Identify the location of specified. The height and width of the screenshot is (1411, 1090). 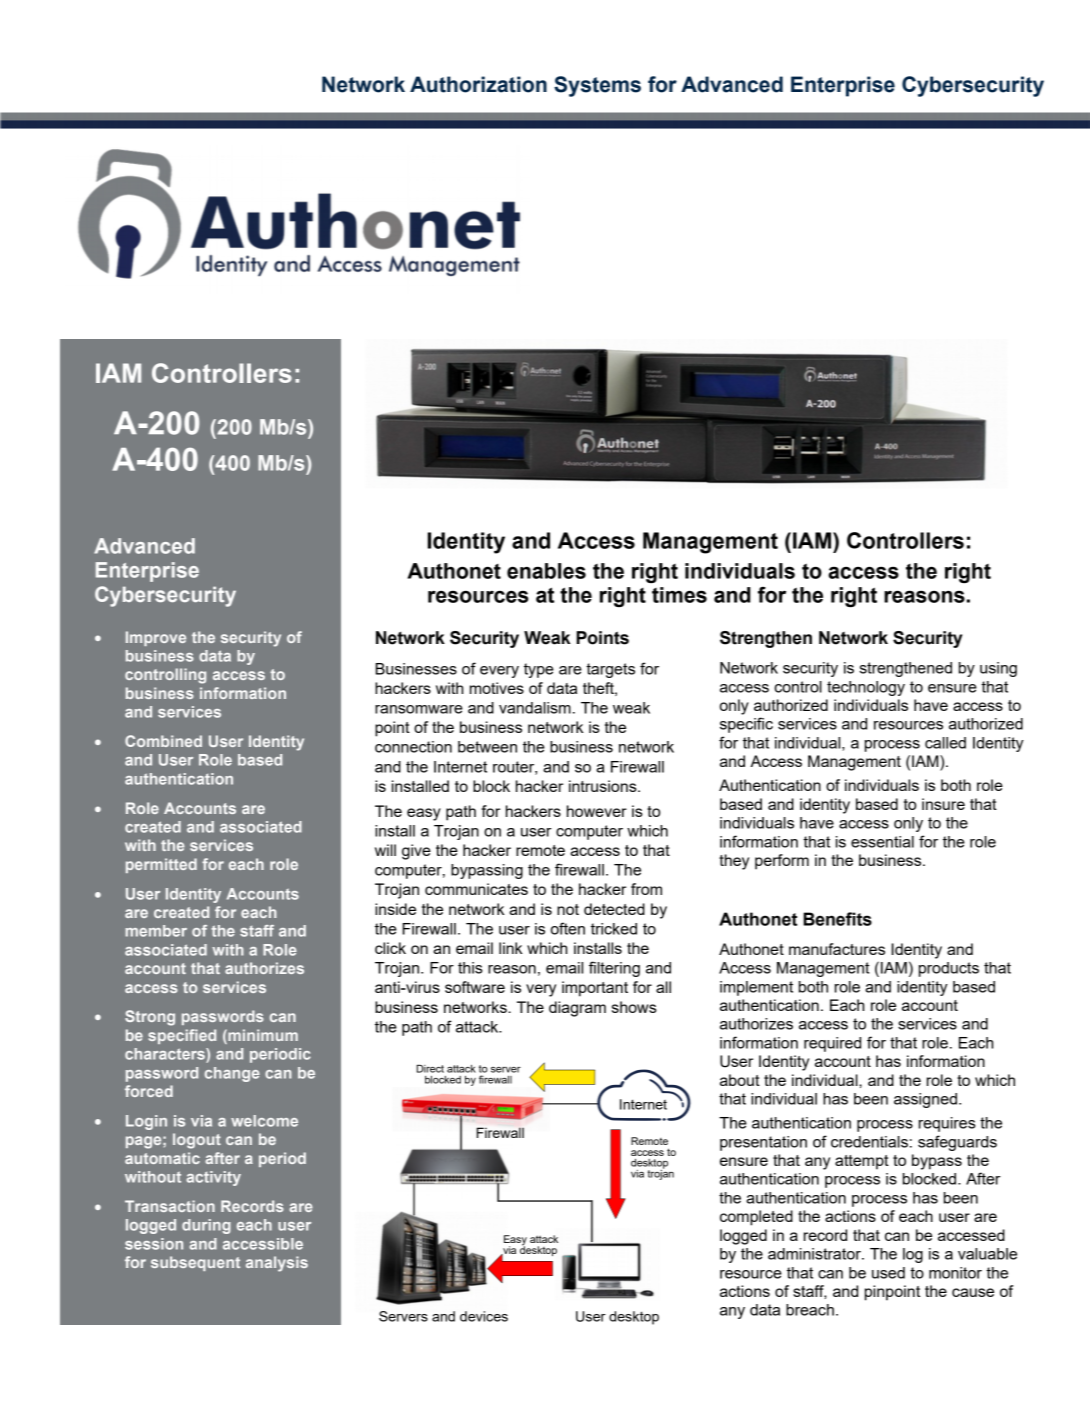
(182, 1036).
